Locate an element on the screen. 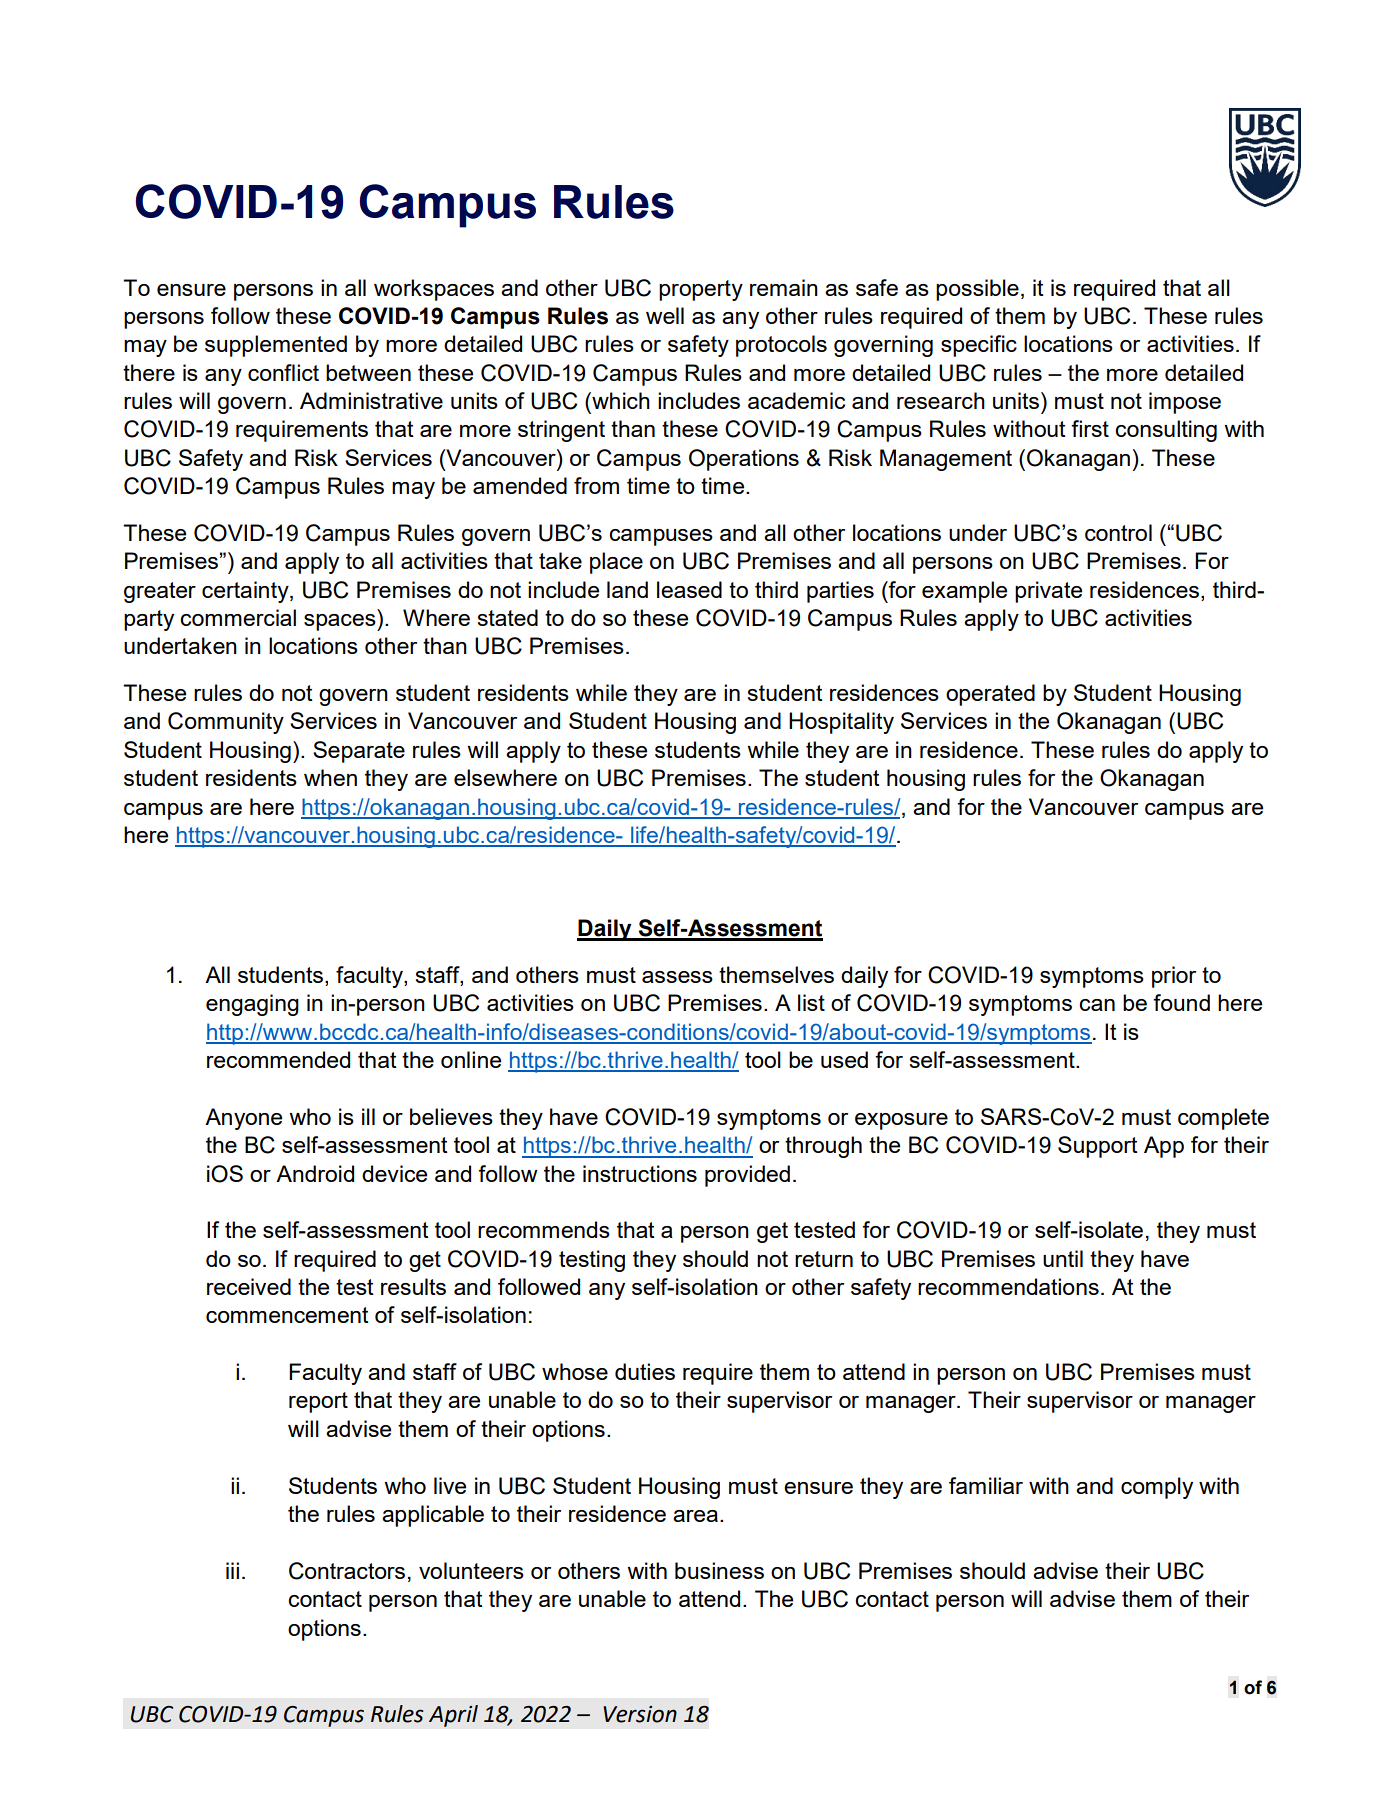  until is located at coordinates (1063, 1258).
